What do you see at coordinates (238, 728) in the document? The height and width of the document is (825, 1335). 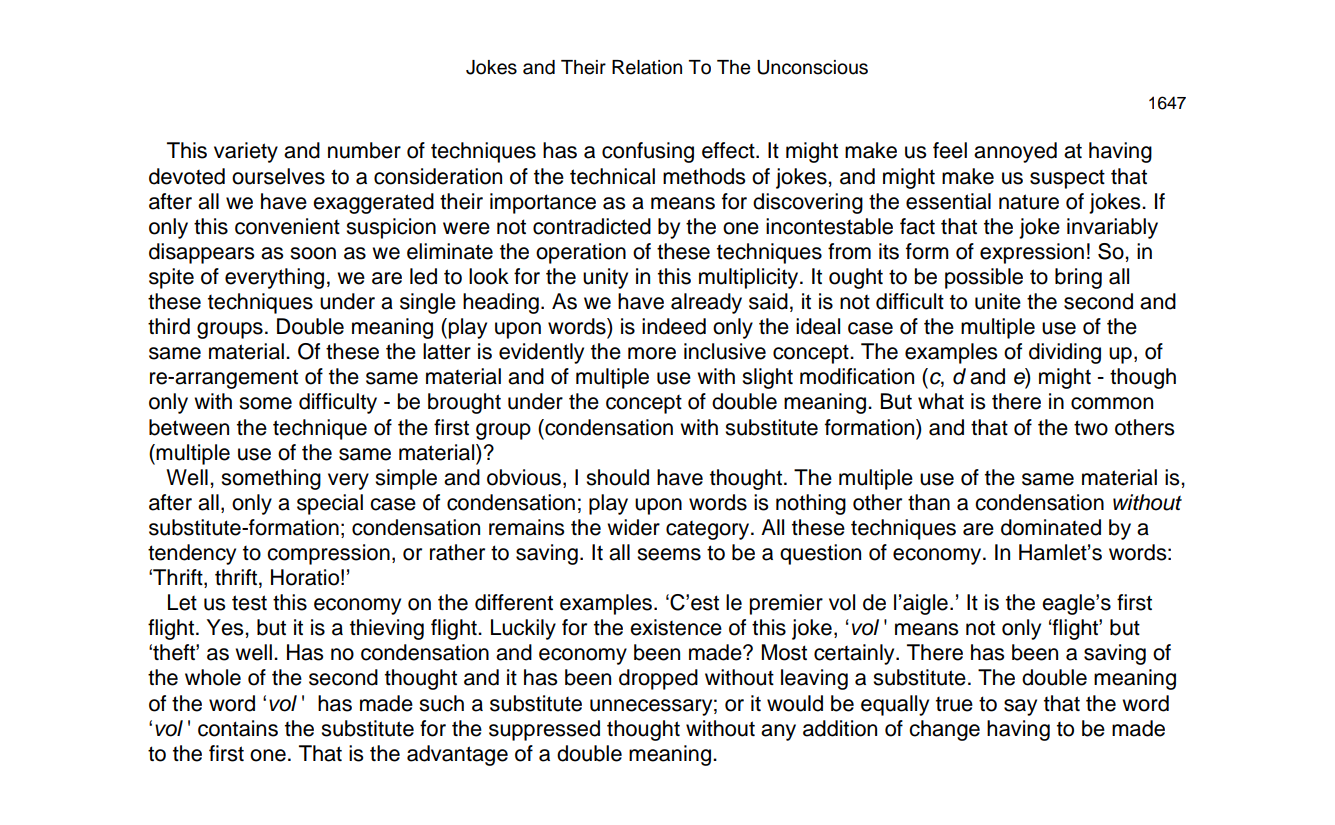 I see `contains` at bounding box center [238, 728].
